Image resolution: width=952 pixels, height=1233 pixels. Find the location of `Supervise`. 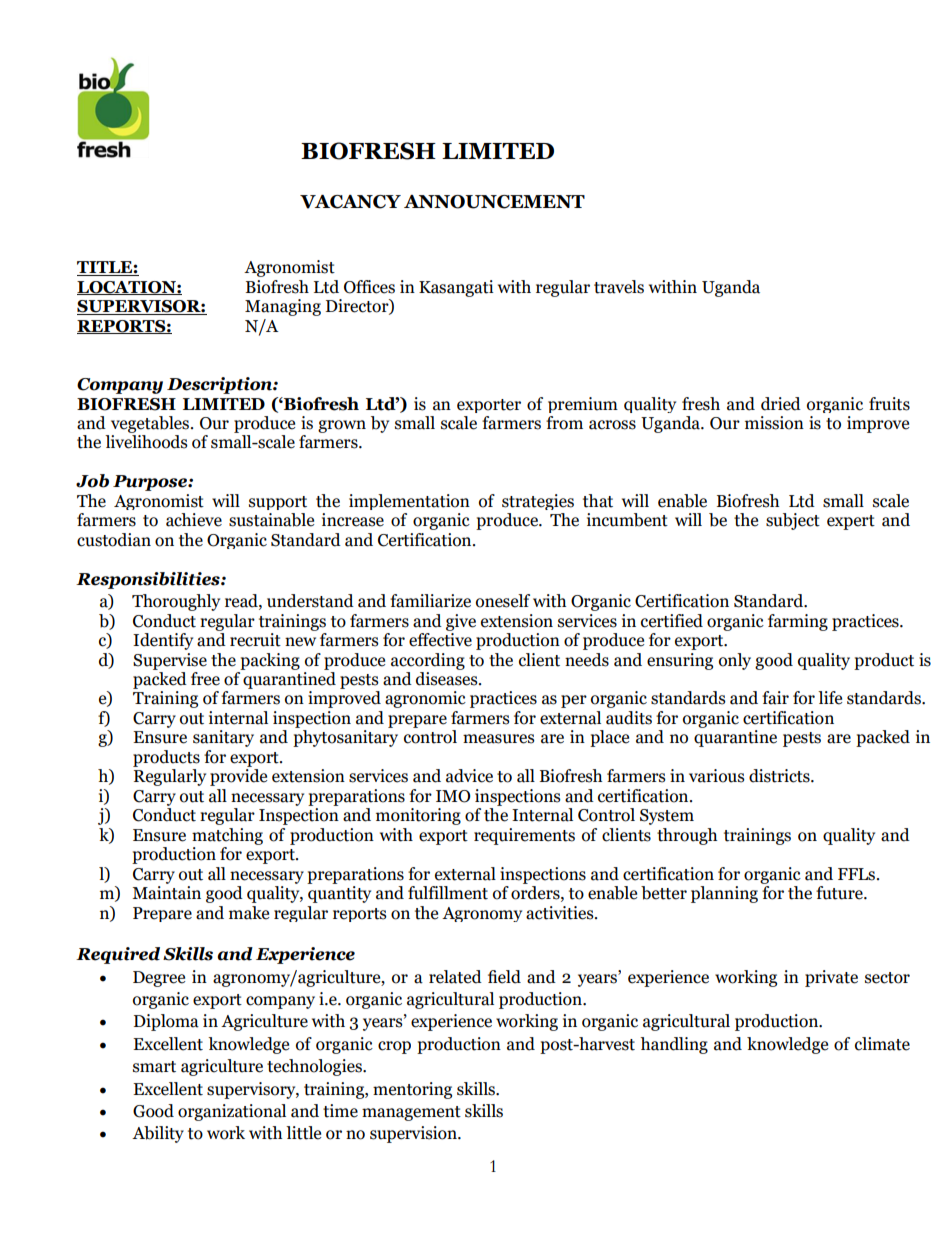

Supervise is located at coordinates (170, 661).
